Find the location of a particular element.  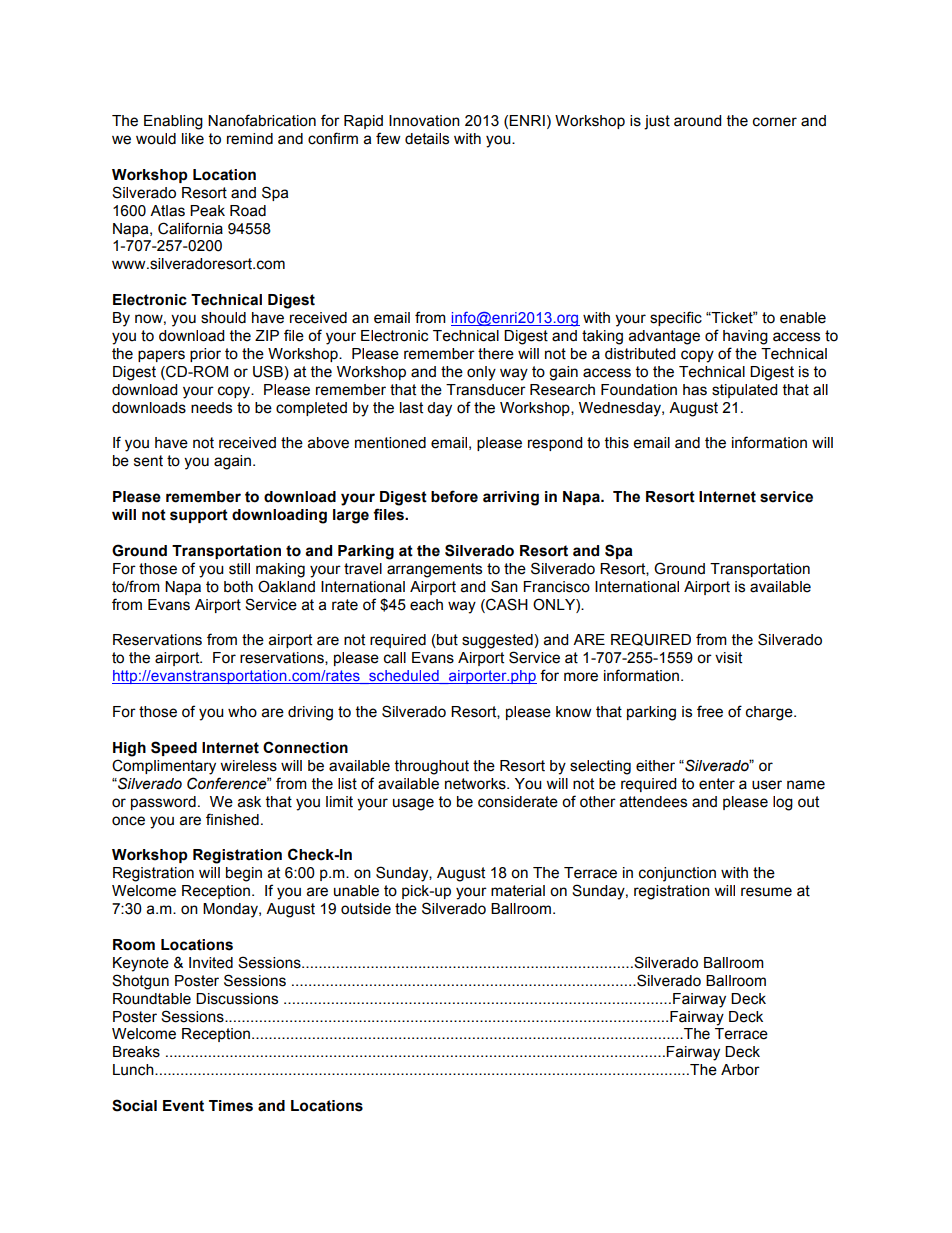

details is located at coordinates (427, 139).
